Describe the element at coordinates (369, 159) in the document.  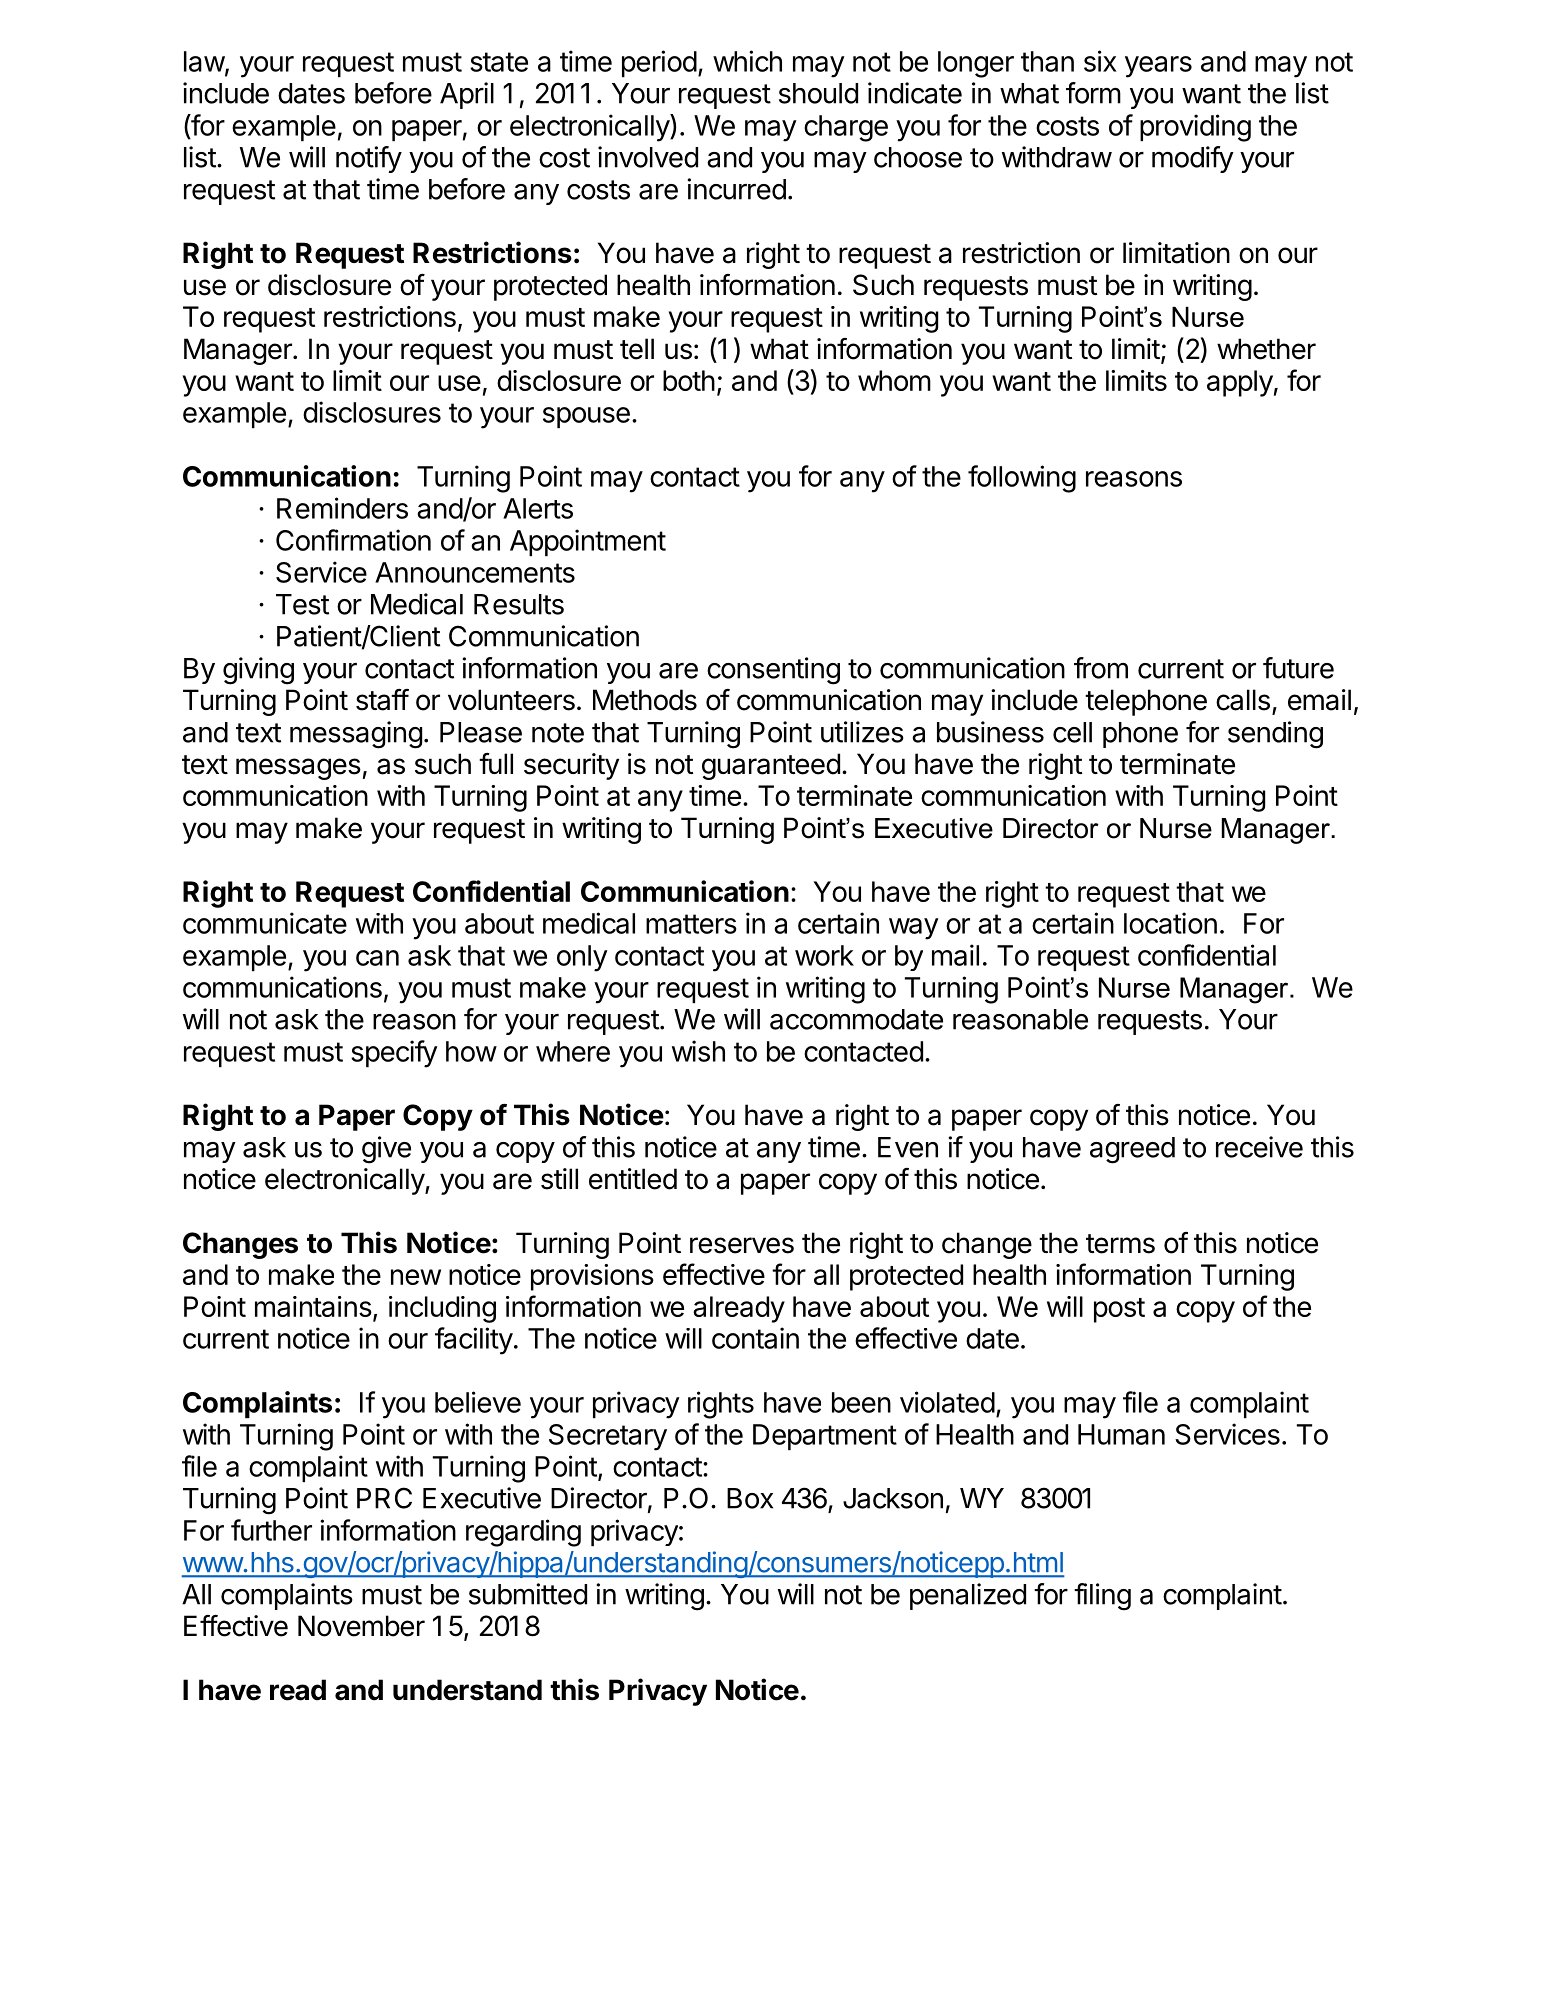
I see `notify` at that location.
